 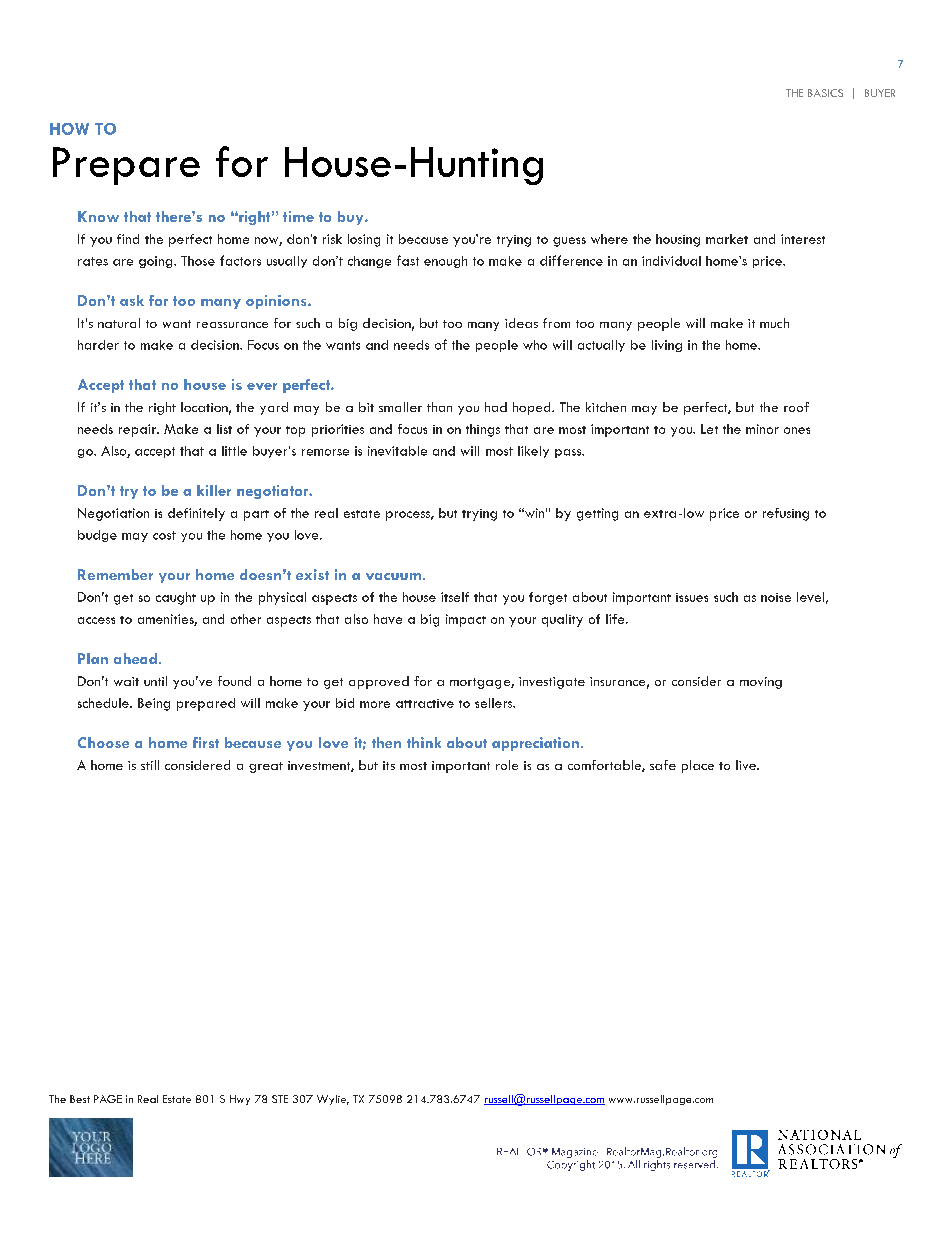 What do you see at coordinates (364, 240) in the screenshot?
I see `losing` at bounding box center [364, 240].
